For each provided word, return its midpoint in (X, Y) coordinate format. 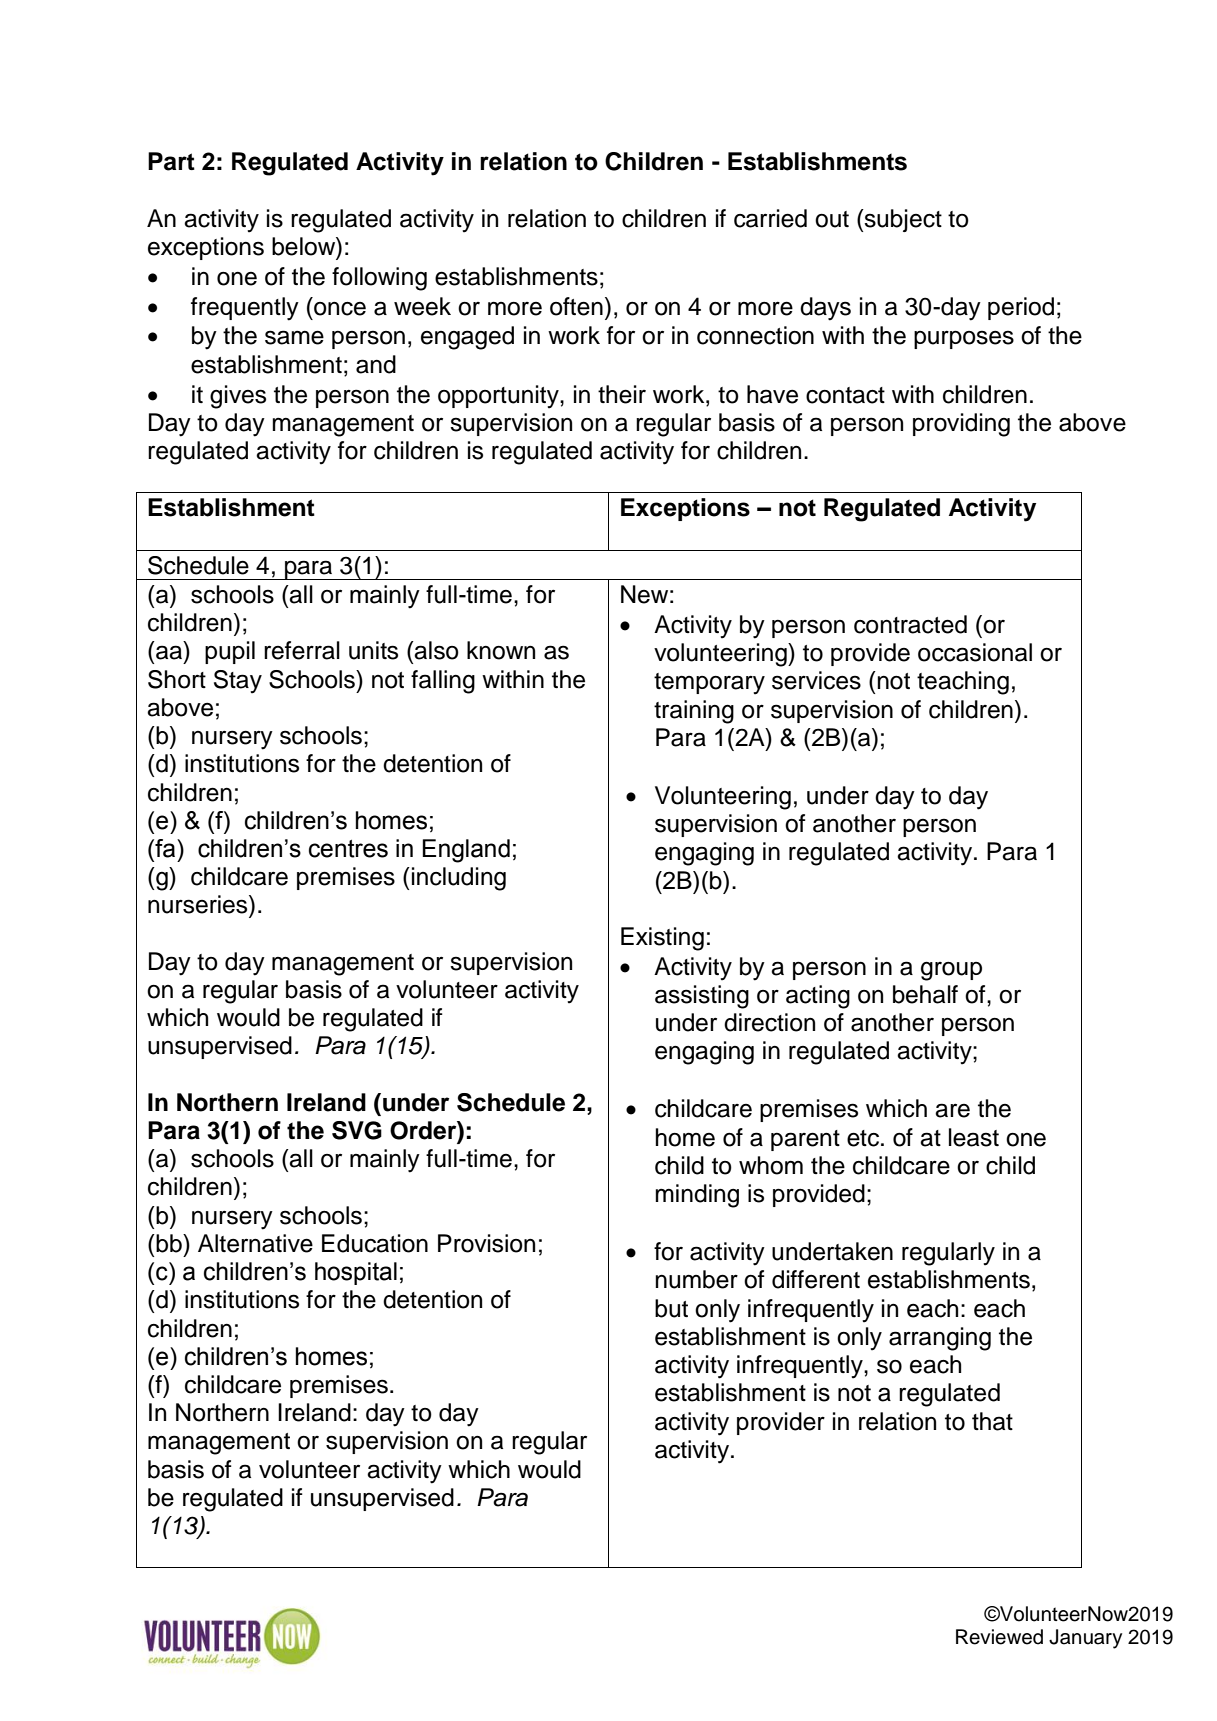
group (951, 971)
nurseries (199, 904)
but (671, 1308)
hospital (356, 1273)
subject (902, 220)
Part (171, 161)
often (576, 306)
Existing (662, 939)
